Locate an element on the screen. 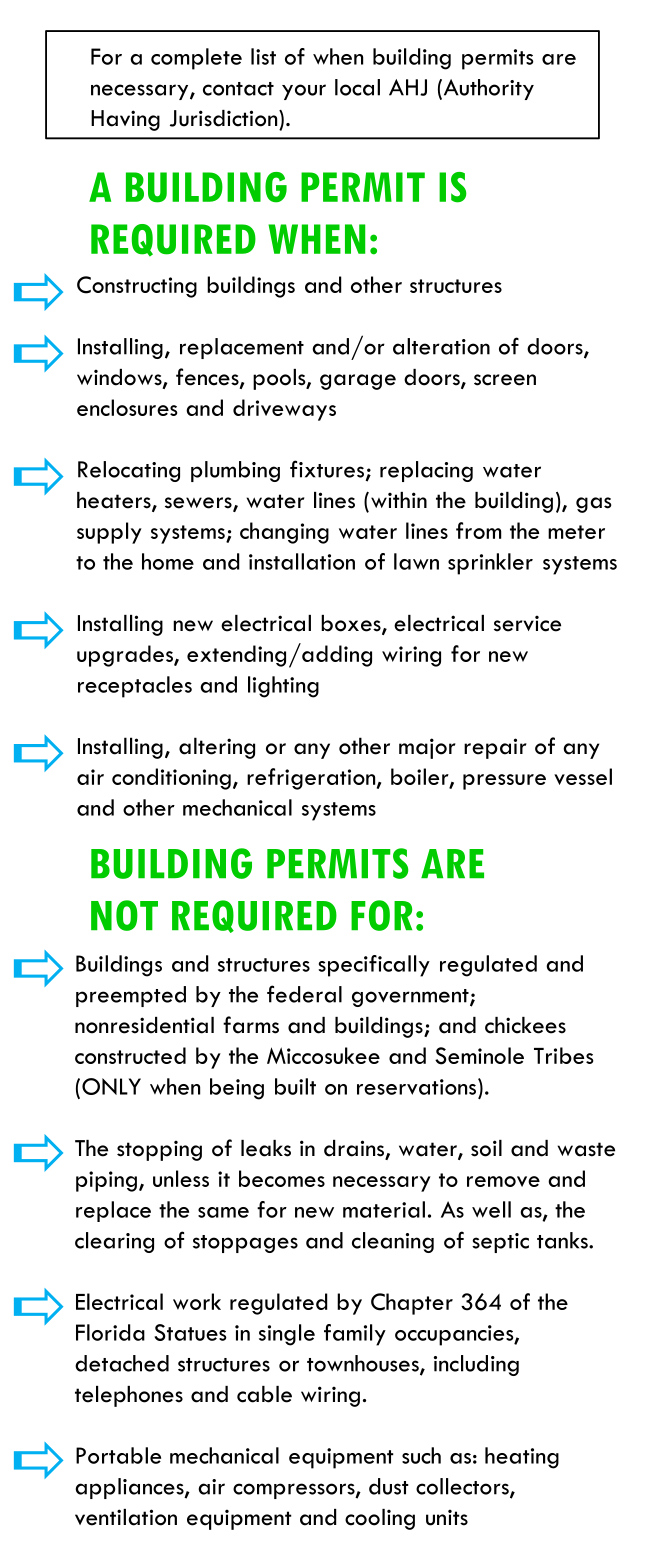 This screenshot has width=645, height=1568. conditioning is located at coordinates (171, 779).
